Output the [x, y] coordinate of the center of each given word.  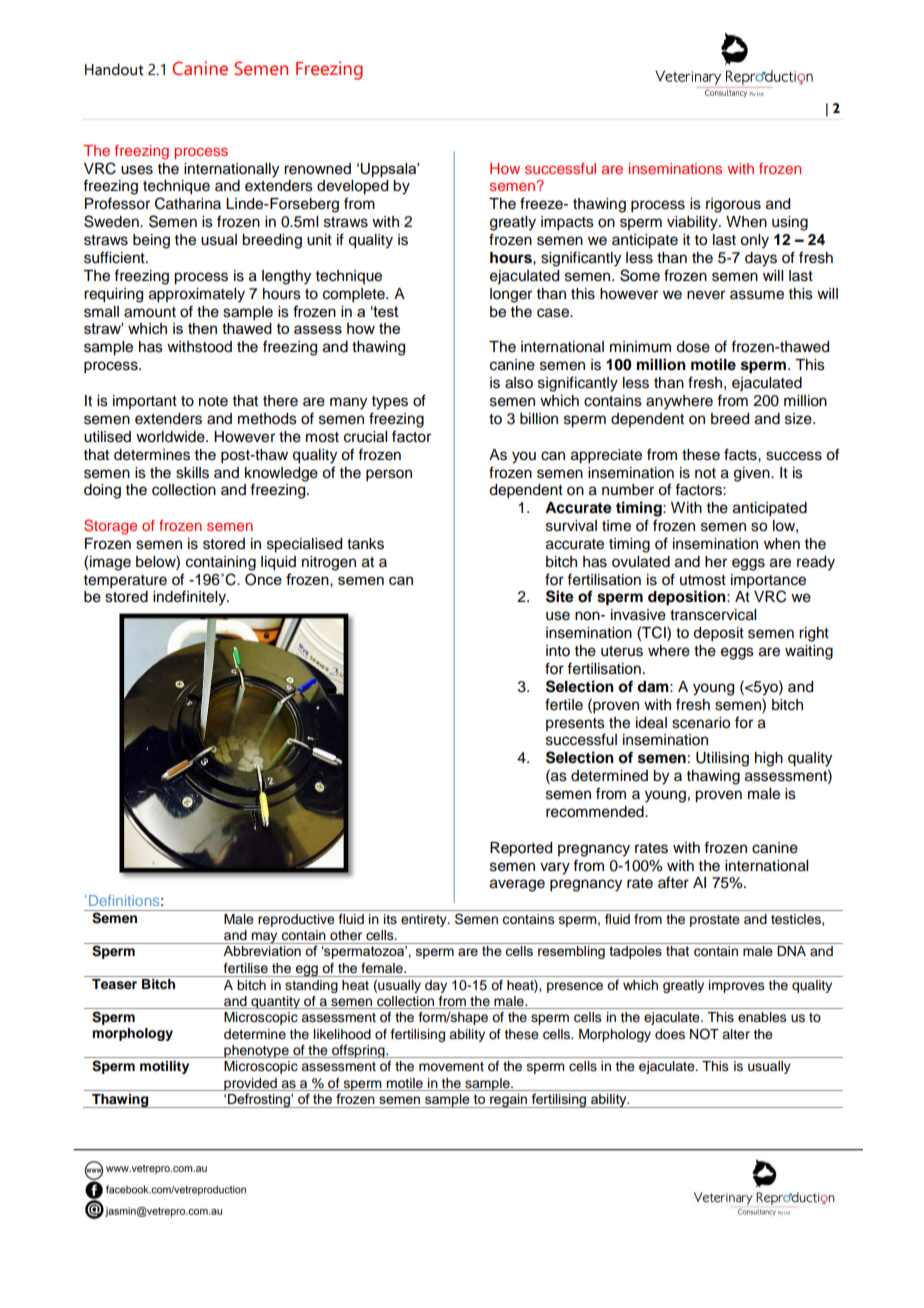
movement [451, 1066]
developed [352, 187]
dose [693, 347]
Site [560, 596]
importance [768, 581]
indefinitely [190, 598]
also [519, 383]
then [202, 328]
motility [164, 1067]
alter [736, 1034]
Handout [114, 69]
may [265, 938]
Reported [521, 849]
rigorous [733, 205]
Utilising [722, 759]
